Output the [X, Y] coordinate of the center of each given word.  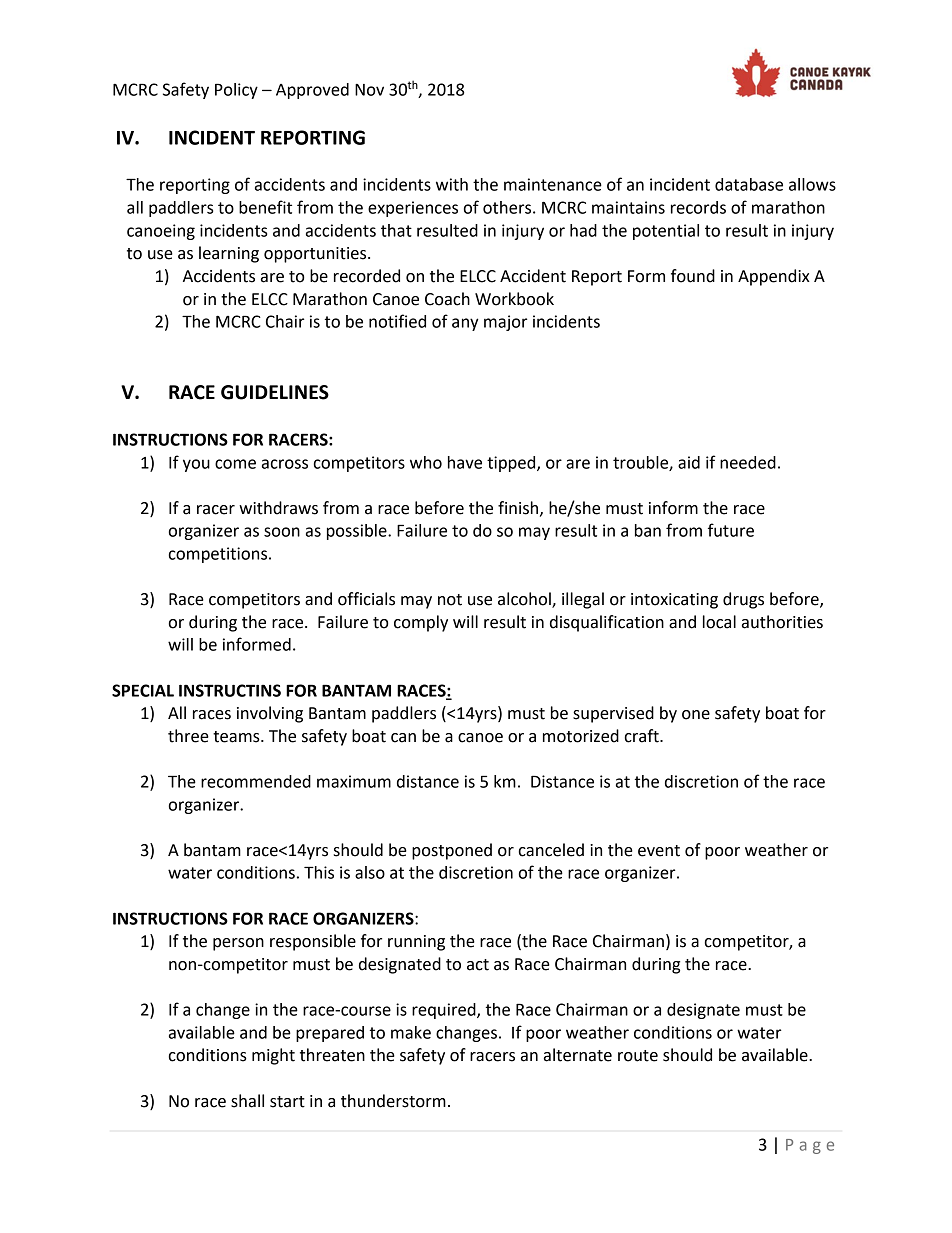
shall [247, 1101]
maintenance [553, 184]
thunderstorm [393, 1101]
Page [810, 1146]
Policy [236, 91]
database [749, 184]
